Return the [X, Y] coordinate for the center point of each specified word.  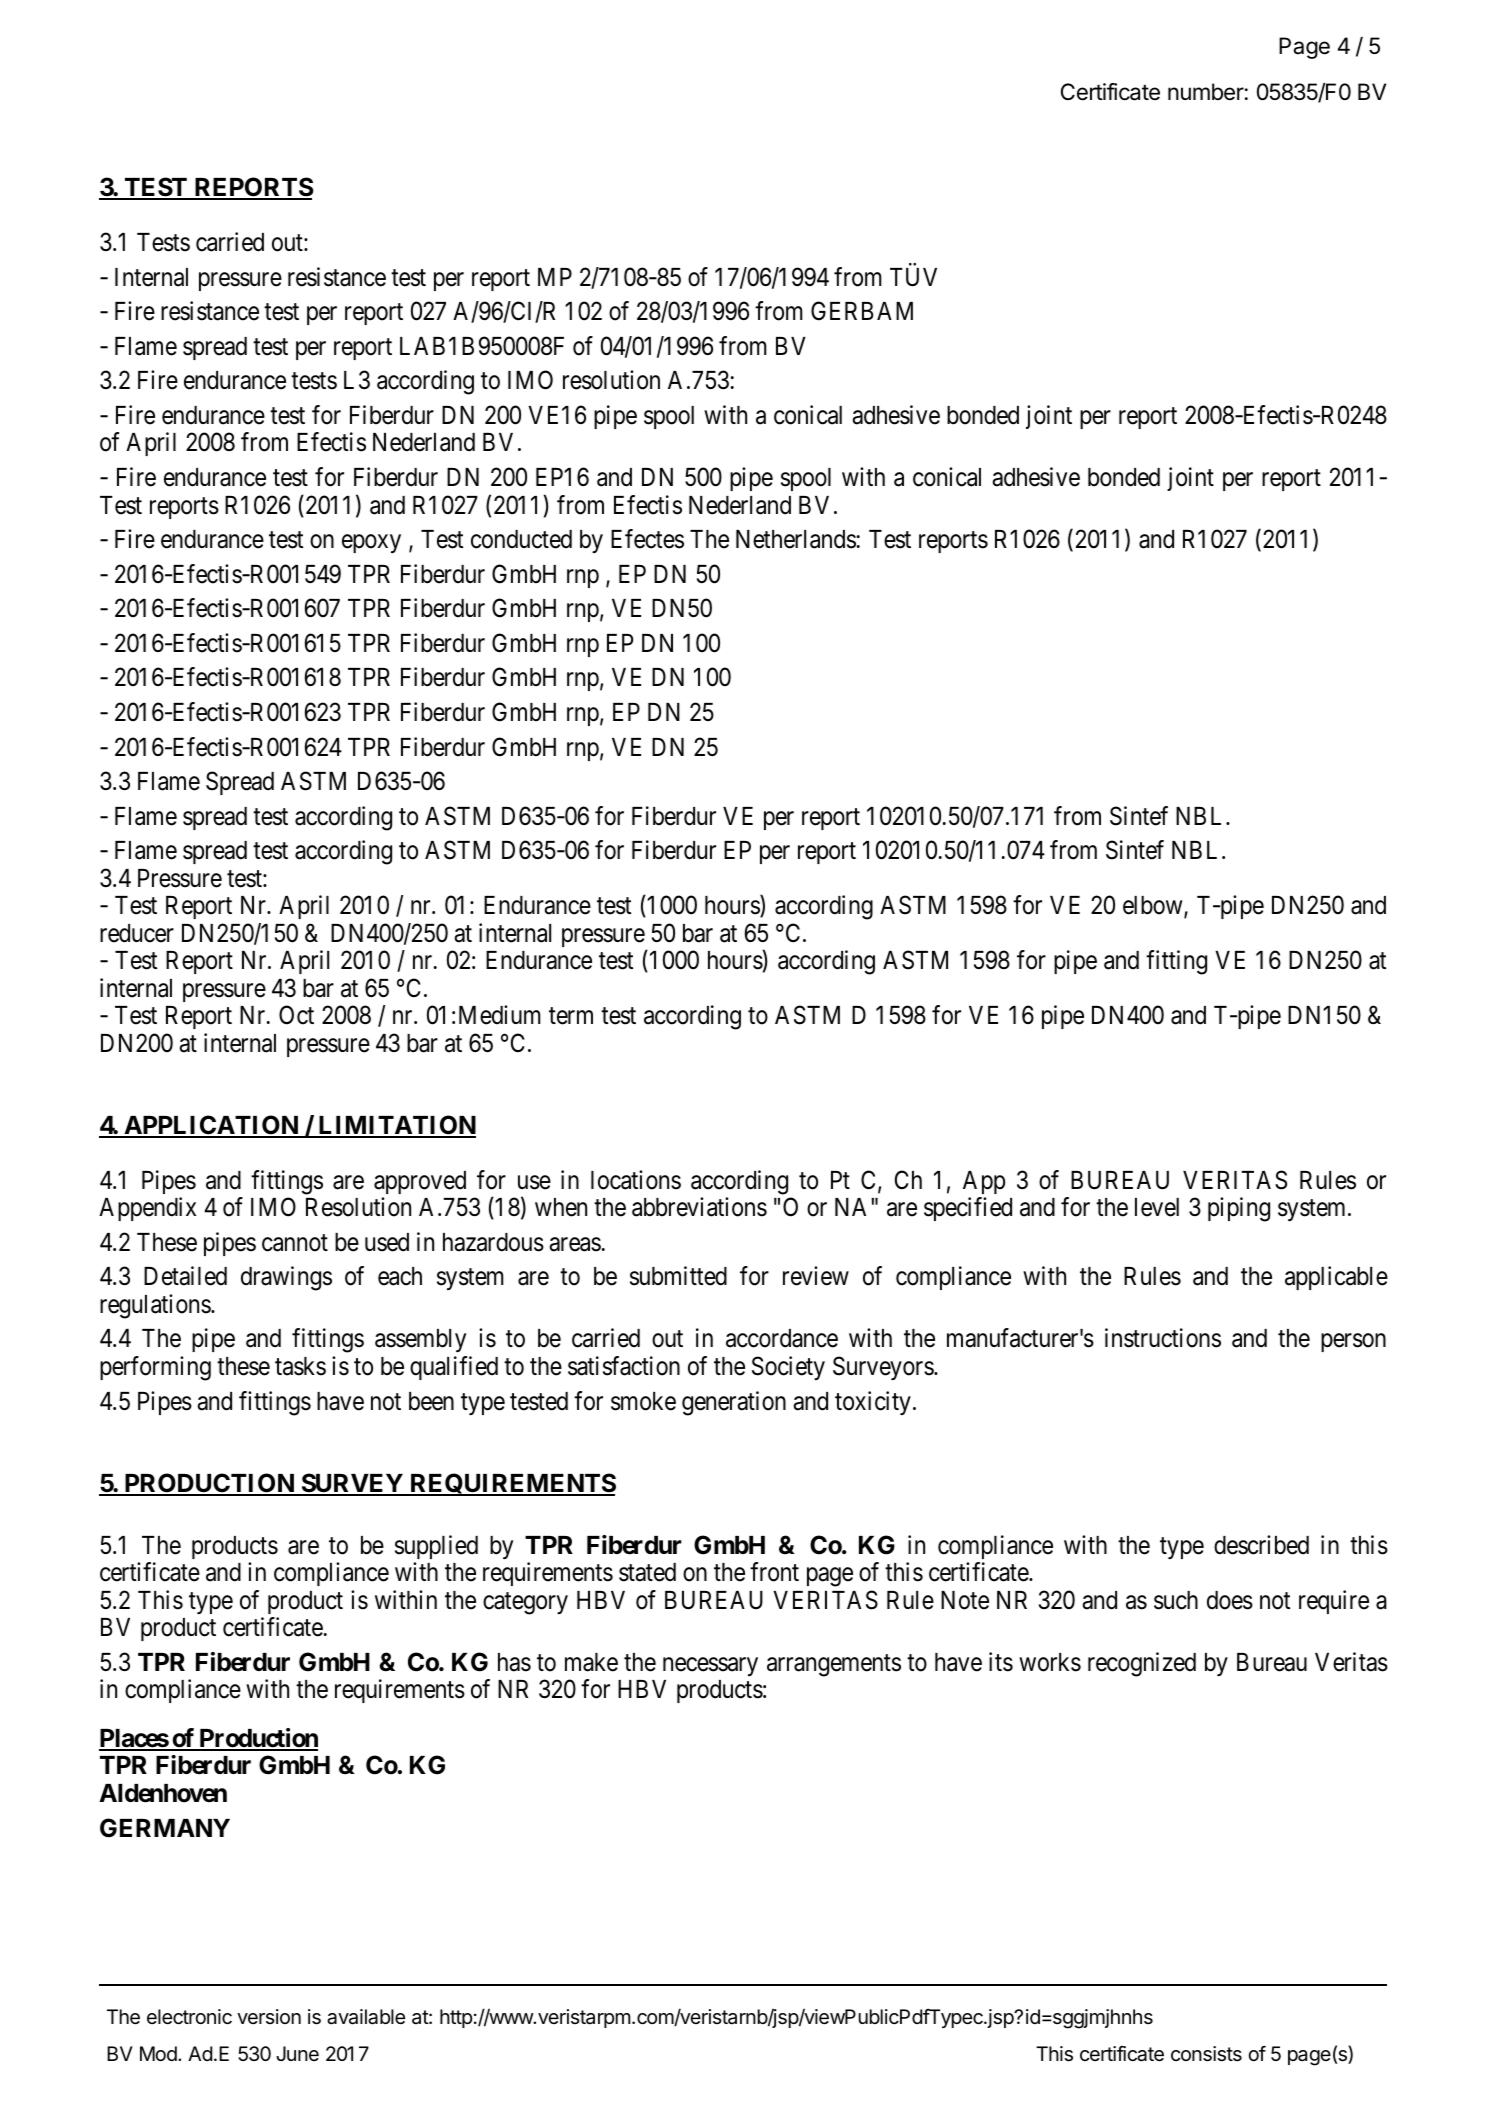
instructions [1163, 1338]
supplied [436, 1547]
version [269, 2016]
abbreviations [699, 1207]
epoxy [371, 544]
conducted [521, 539]
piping [1239, 1209]
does [1230, 1600]
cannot [295, 1243]
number [1206, 92]
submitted [678, 1276]
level [1157, 1207]
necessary [710, 1666]
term [571, 1016]
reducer [137, 933]
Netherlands [796, 539]
